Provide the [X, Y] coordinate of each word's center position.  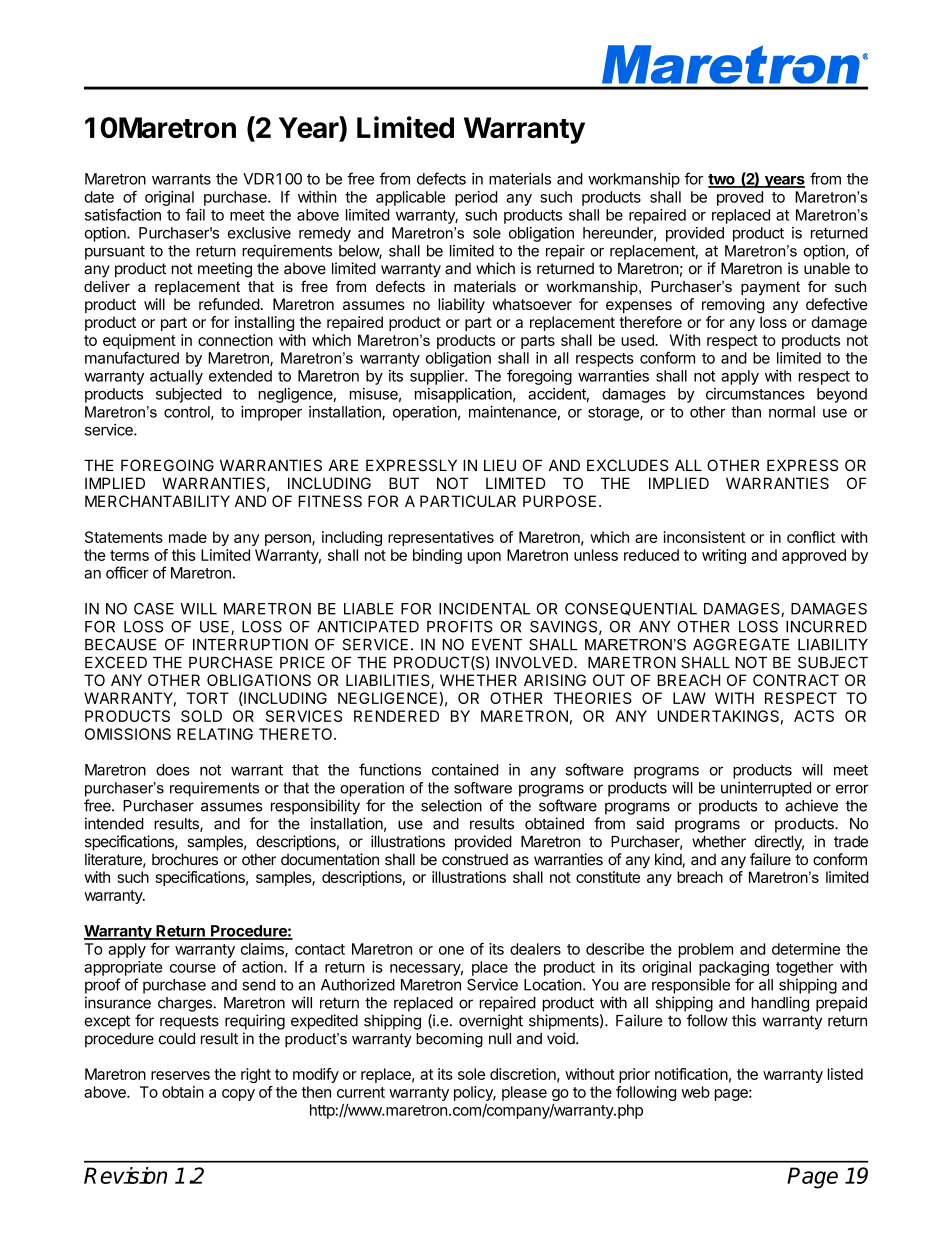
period [476, 198]
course [193, 968]
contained [465, 770]
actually [176, 377]
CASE [154, 609]
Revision [125, 1175]
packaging [734, 968]
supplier [438, 377]
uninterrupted [766, 789]
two [722, 180]
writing [724, 556]
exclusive [259, 233]
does [173, 770]
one [451, 950]
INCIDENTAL [484, 609]
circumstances [755, 394]
